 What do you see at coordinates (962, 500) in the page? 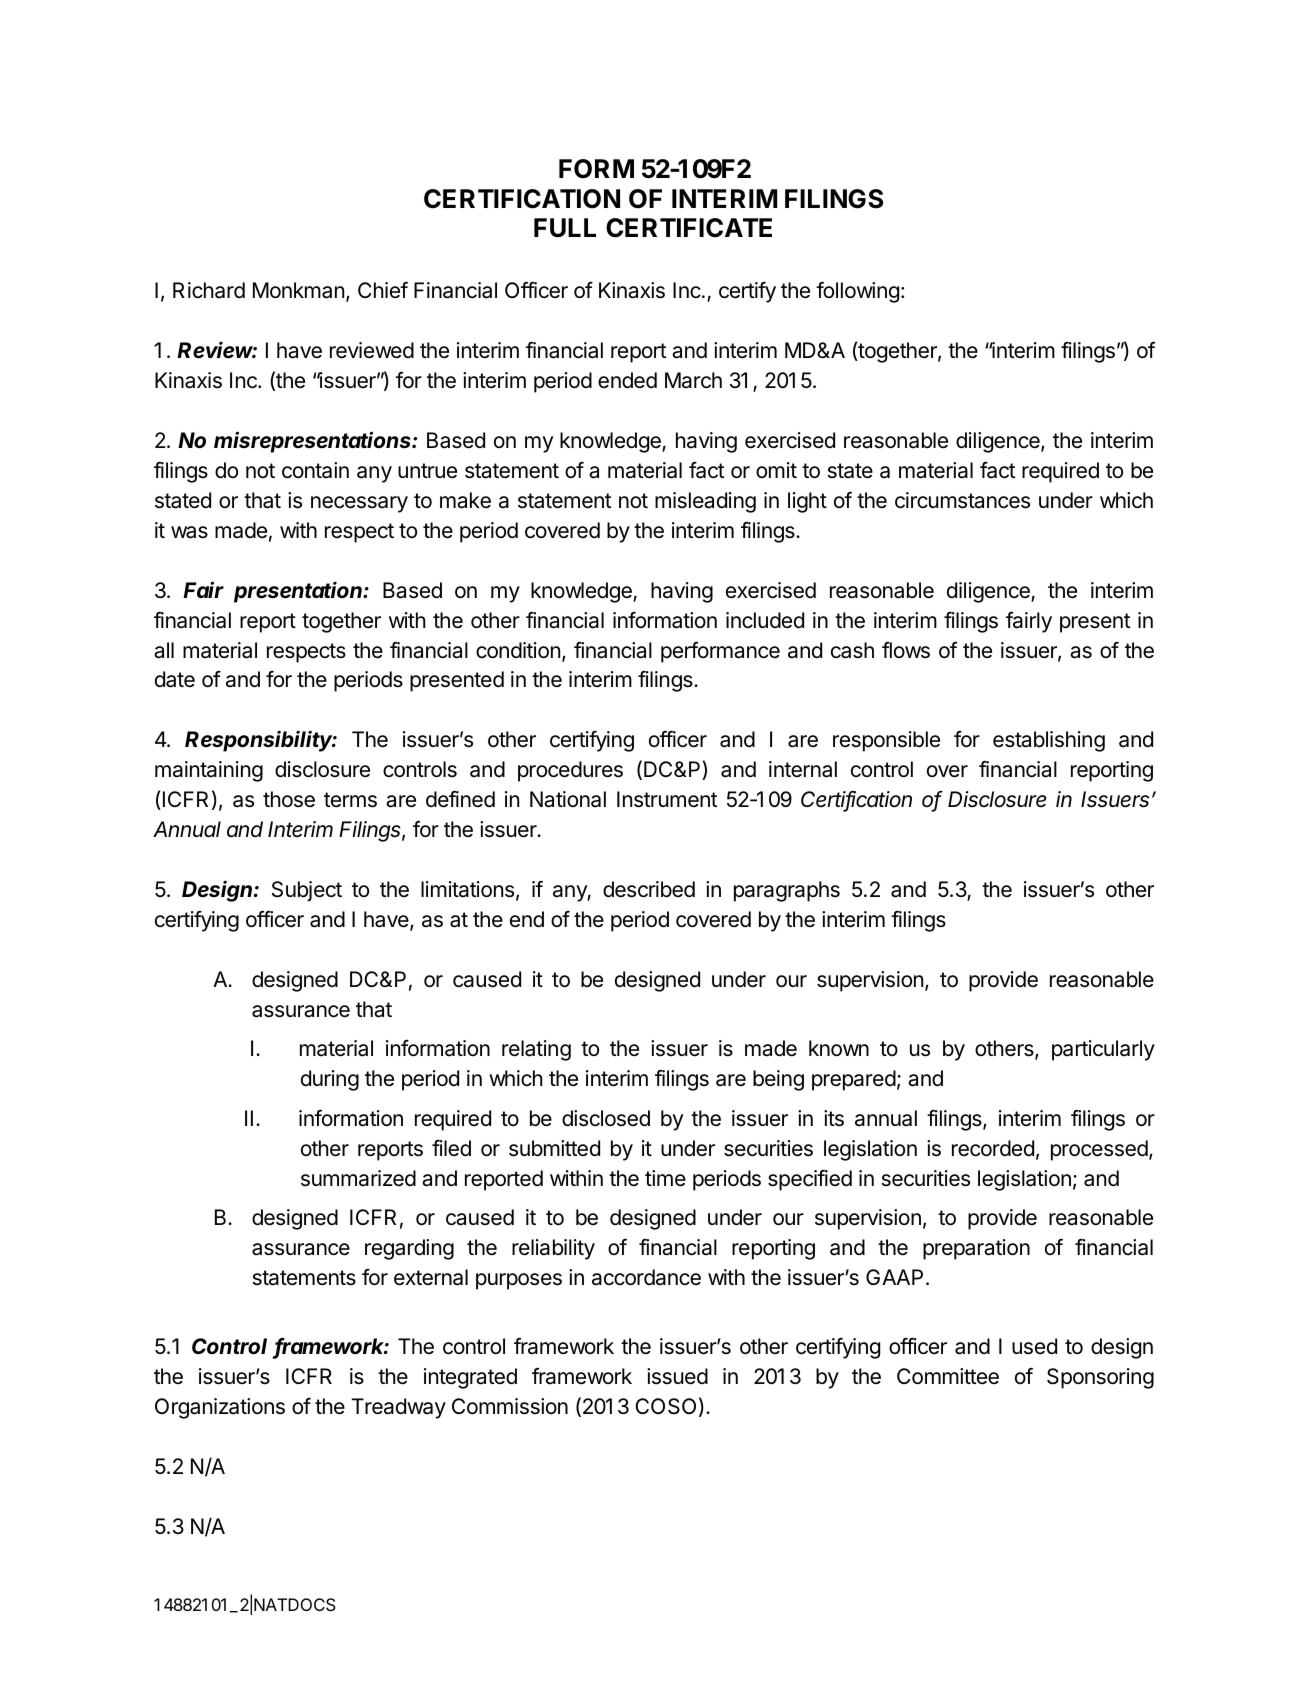
I see `circumstances` at bounding box center [962, 500].
